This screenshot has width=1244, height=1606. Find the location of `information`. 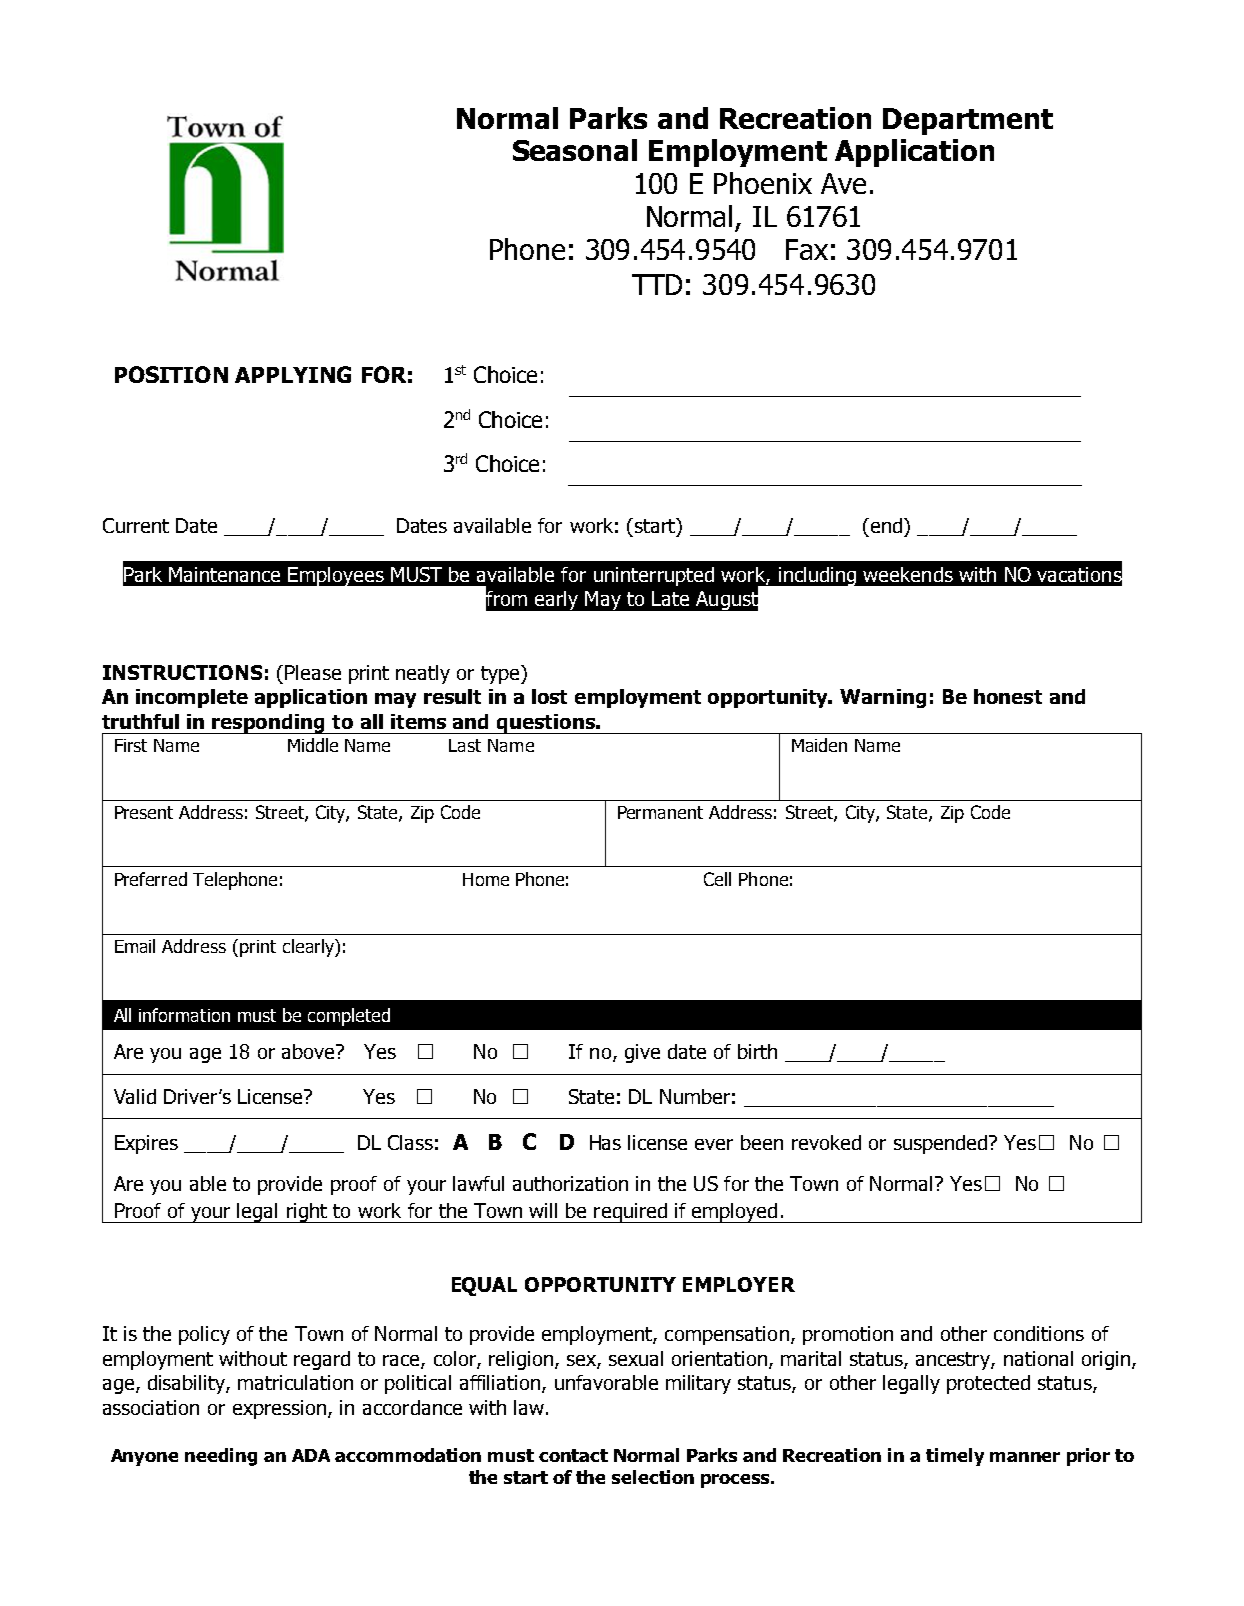

information is located at coordinates (184, 1015).
